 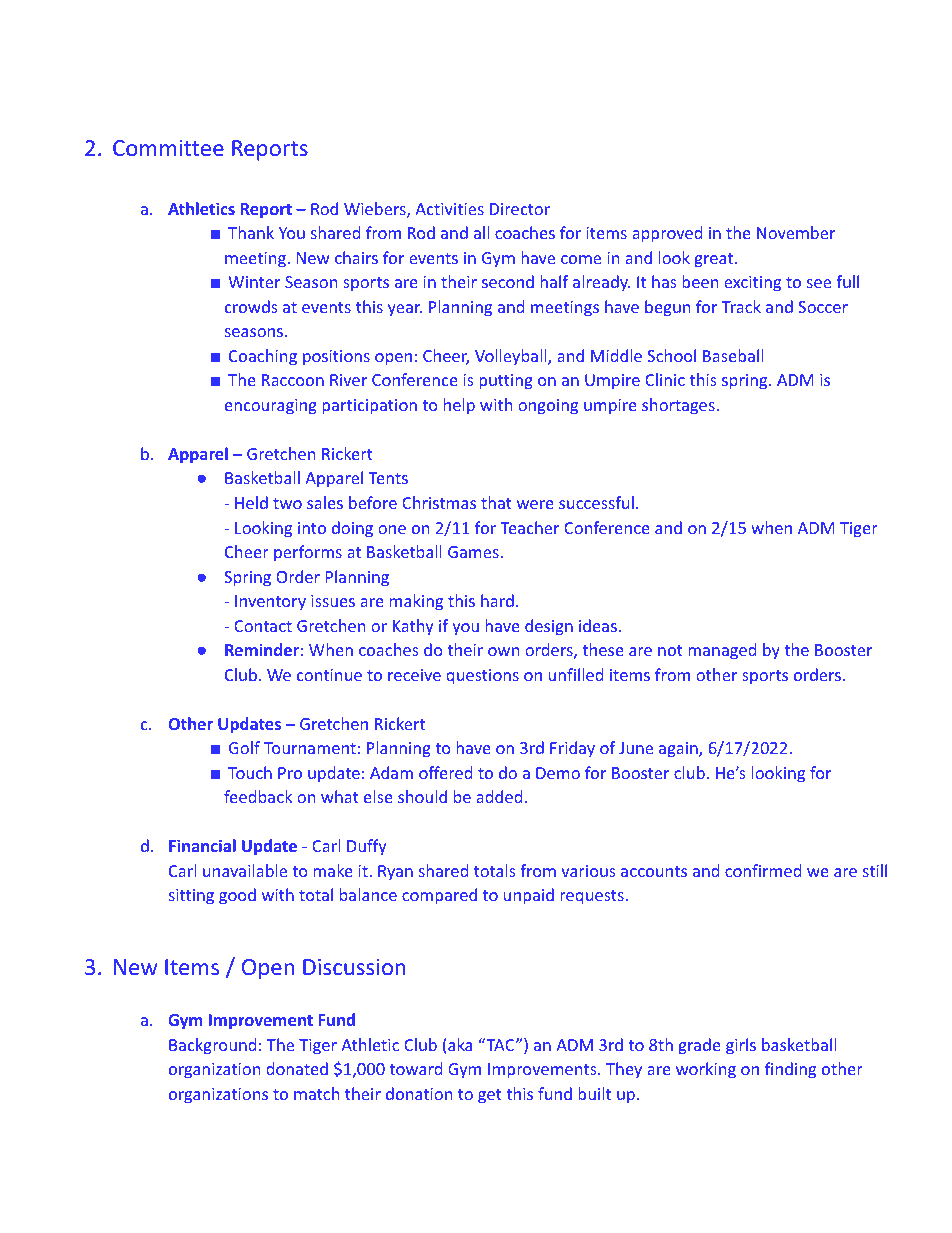 What do you see at coordinates (733, 355) in the screenshot?
I see `Baseball` at bounding box center [733, 355].
